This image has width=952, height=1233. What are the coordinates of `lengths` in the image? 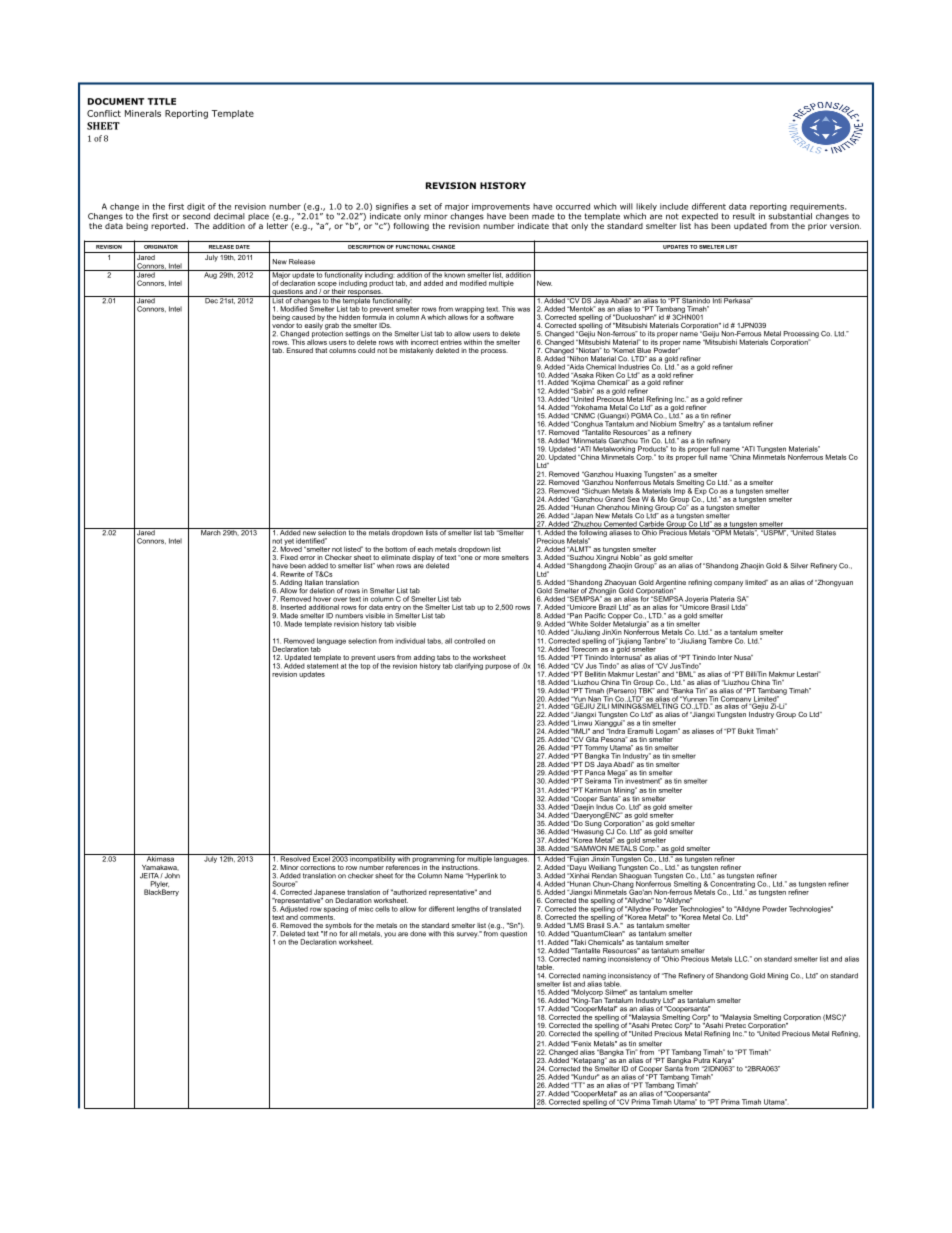 It's located at (468, 909).
